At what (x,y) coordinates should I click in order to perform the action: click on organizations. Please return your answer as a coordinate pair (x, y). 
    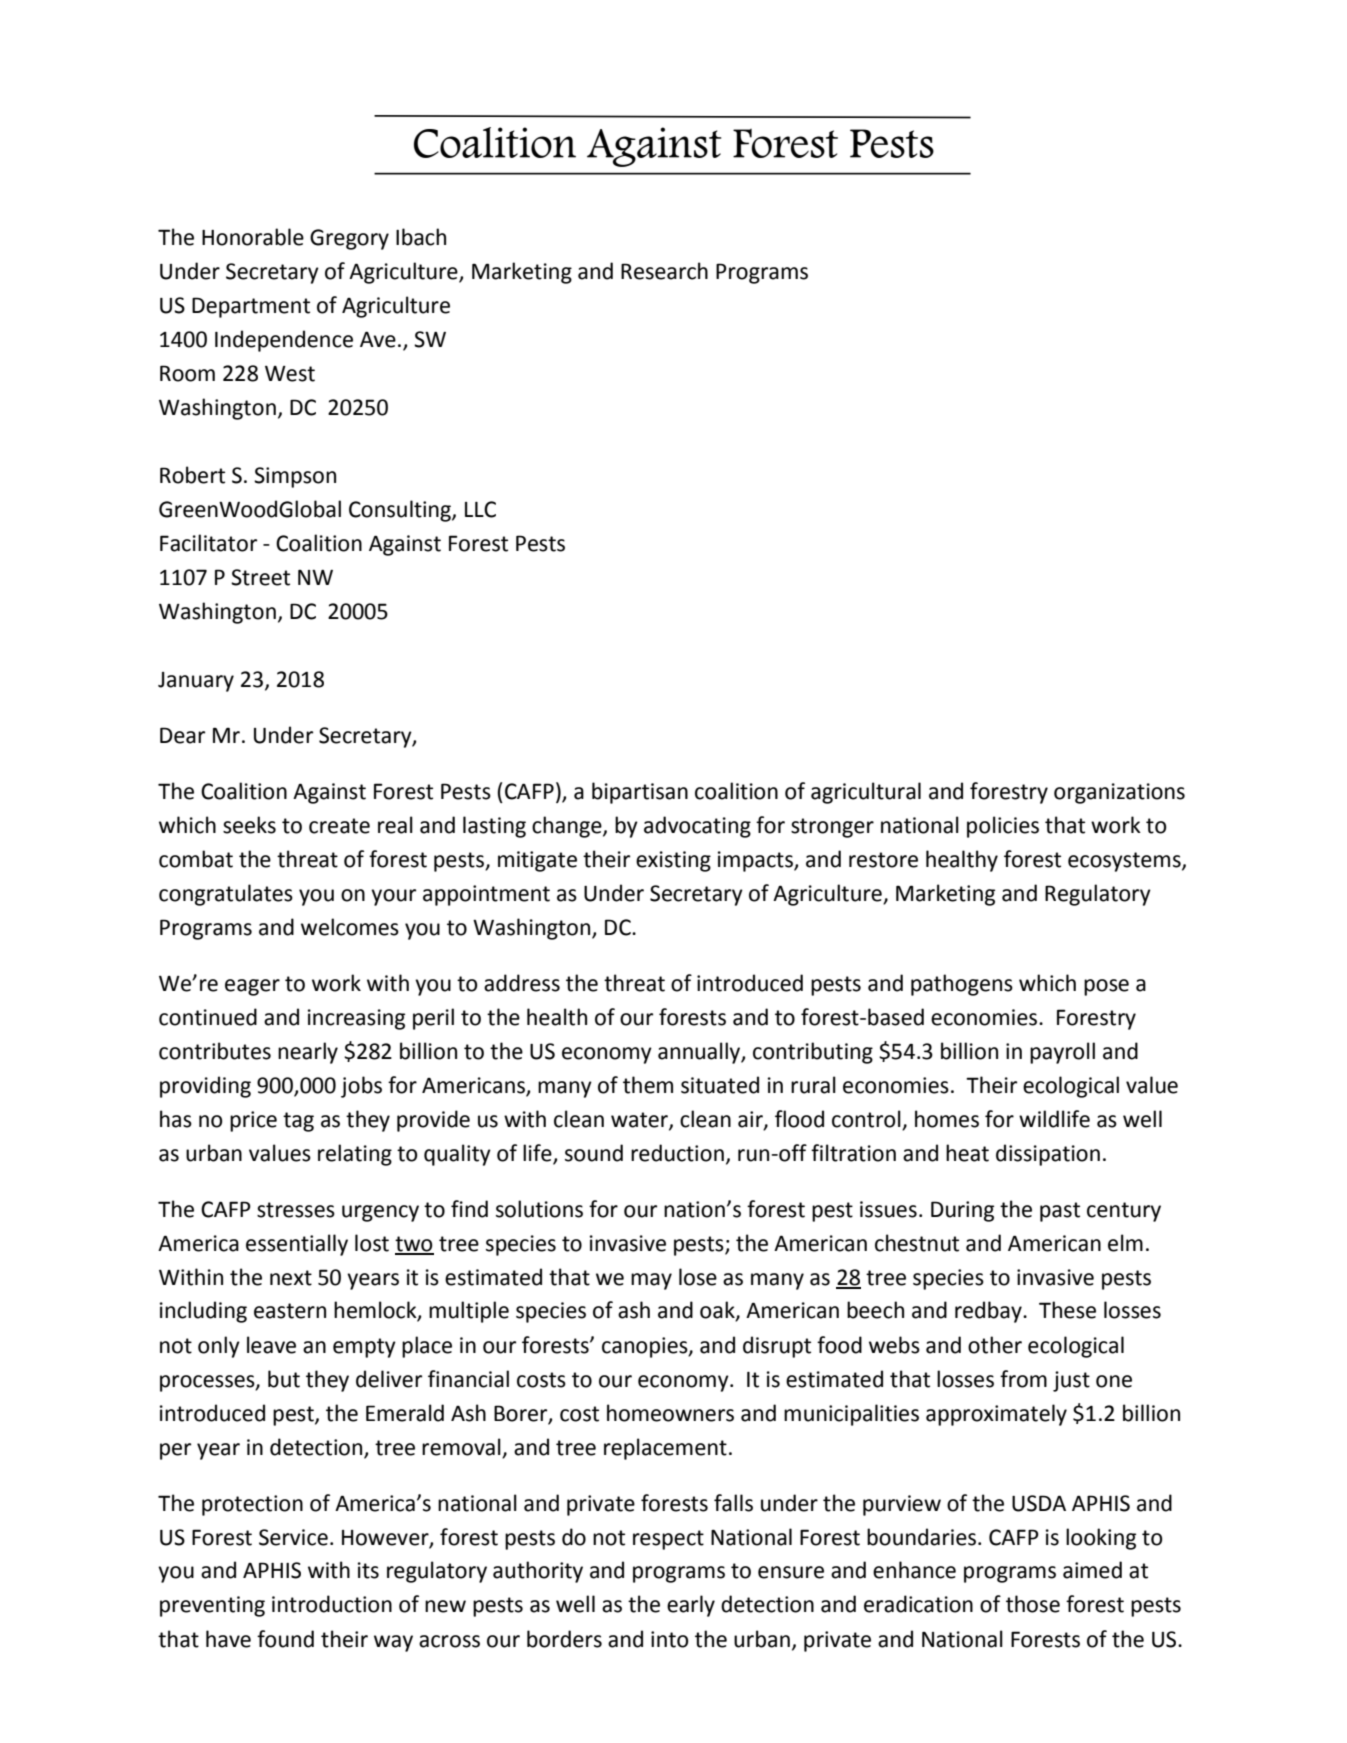
    Looking at the image, I should click on (1119, 793).
